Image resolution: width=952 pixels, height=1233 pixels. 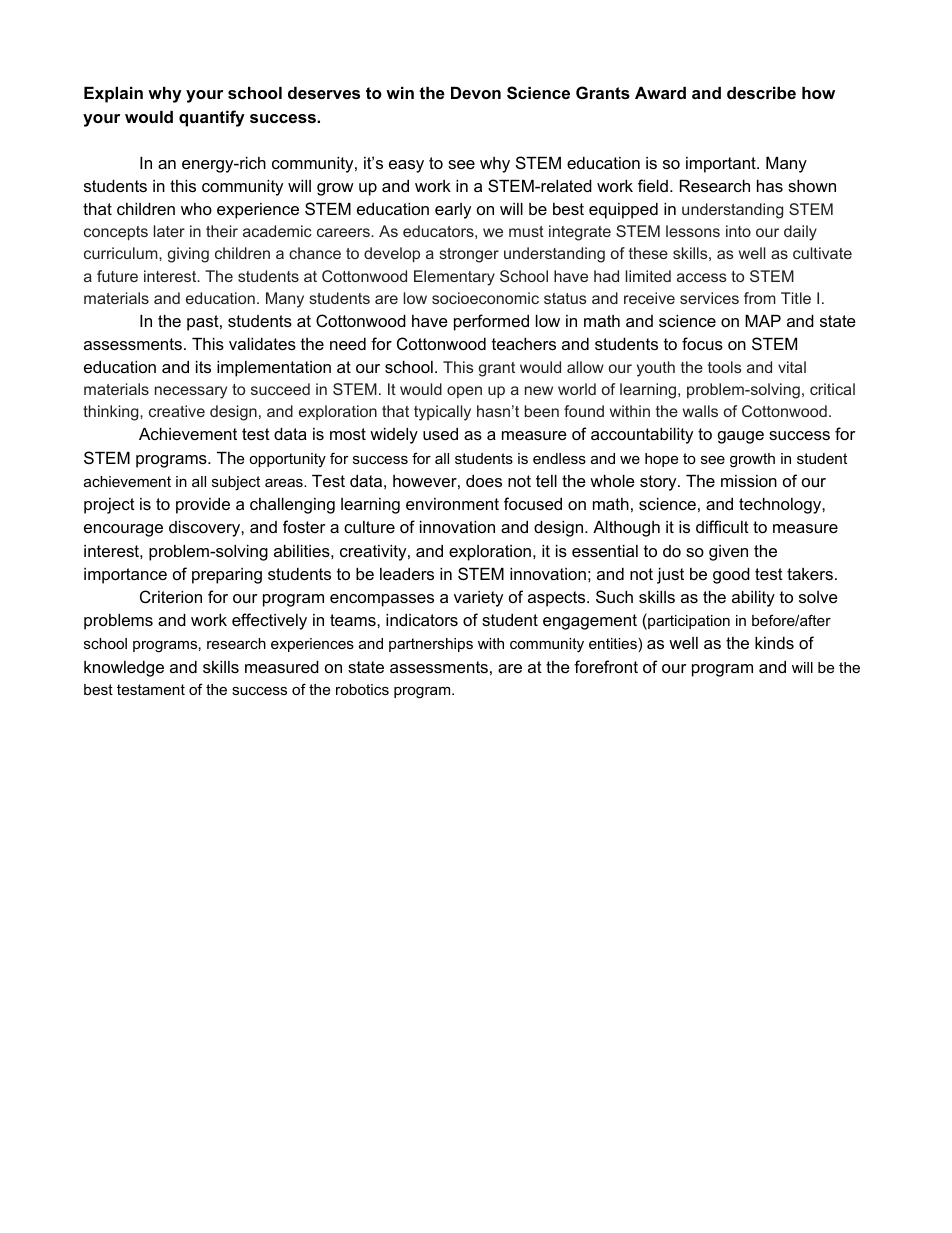 What do you see at coordinates (431, 645) in the document?
I see `partnerships` at bounding box center [431, 645].
